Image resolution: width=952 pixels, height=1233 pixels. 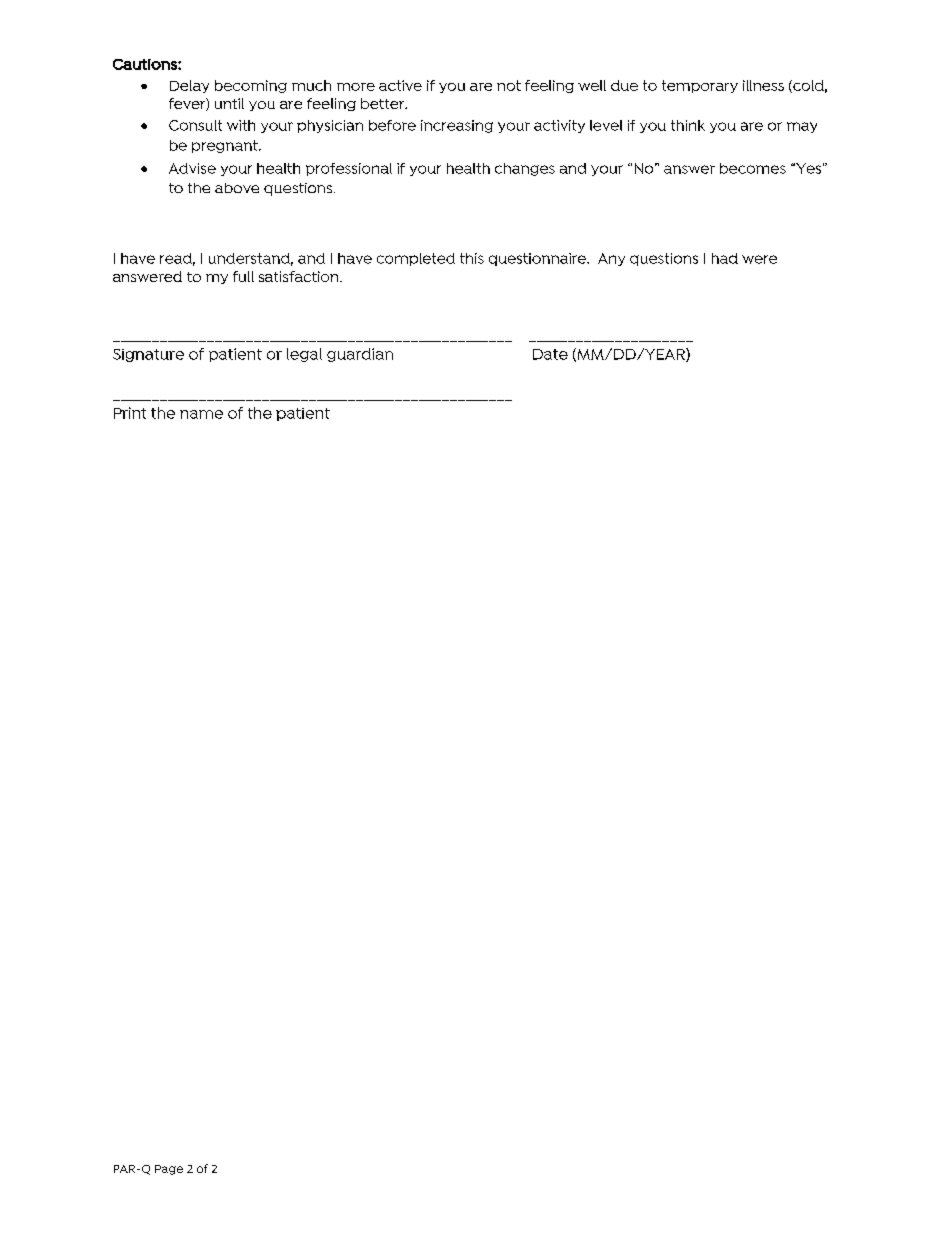 What do you see at coordinates (229, 103) in the image?
I see `until` at bounding box center [229, 103].
